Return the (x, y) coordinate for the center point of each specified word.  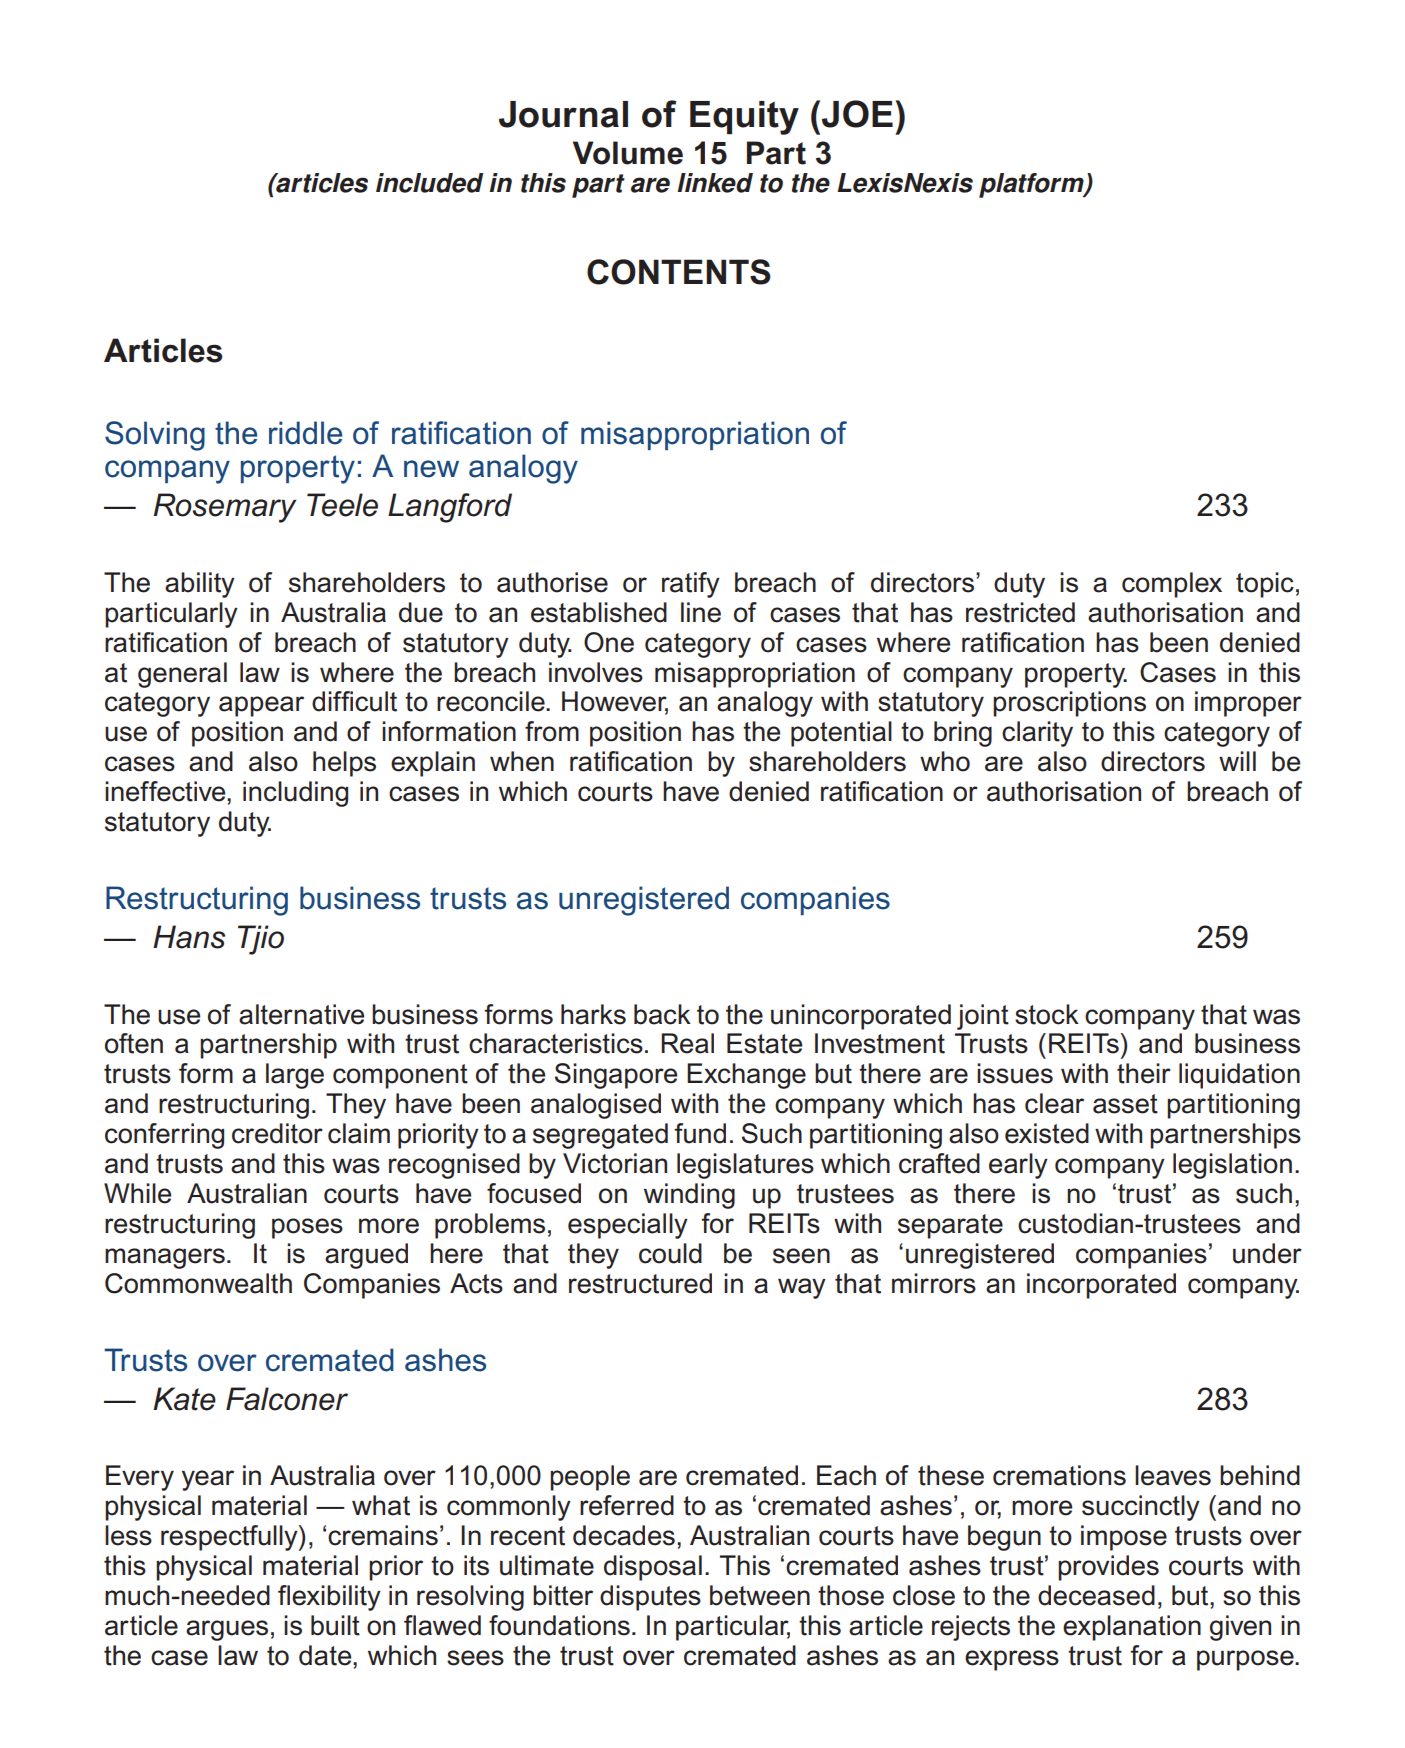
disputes (650, 1598)
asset (1125, 1104)
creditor (277, 1133)
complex (1172, 585)
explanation (1132, 1628)
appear (261, 706)
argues (227, 1630)
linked (715, 183)
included (429, 183)
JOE (857, 114)
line (701, 612)
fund (700, 1133)
